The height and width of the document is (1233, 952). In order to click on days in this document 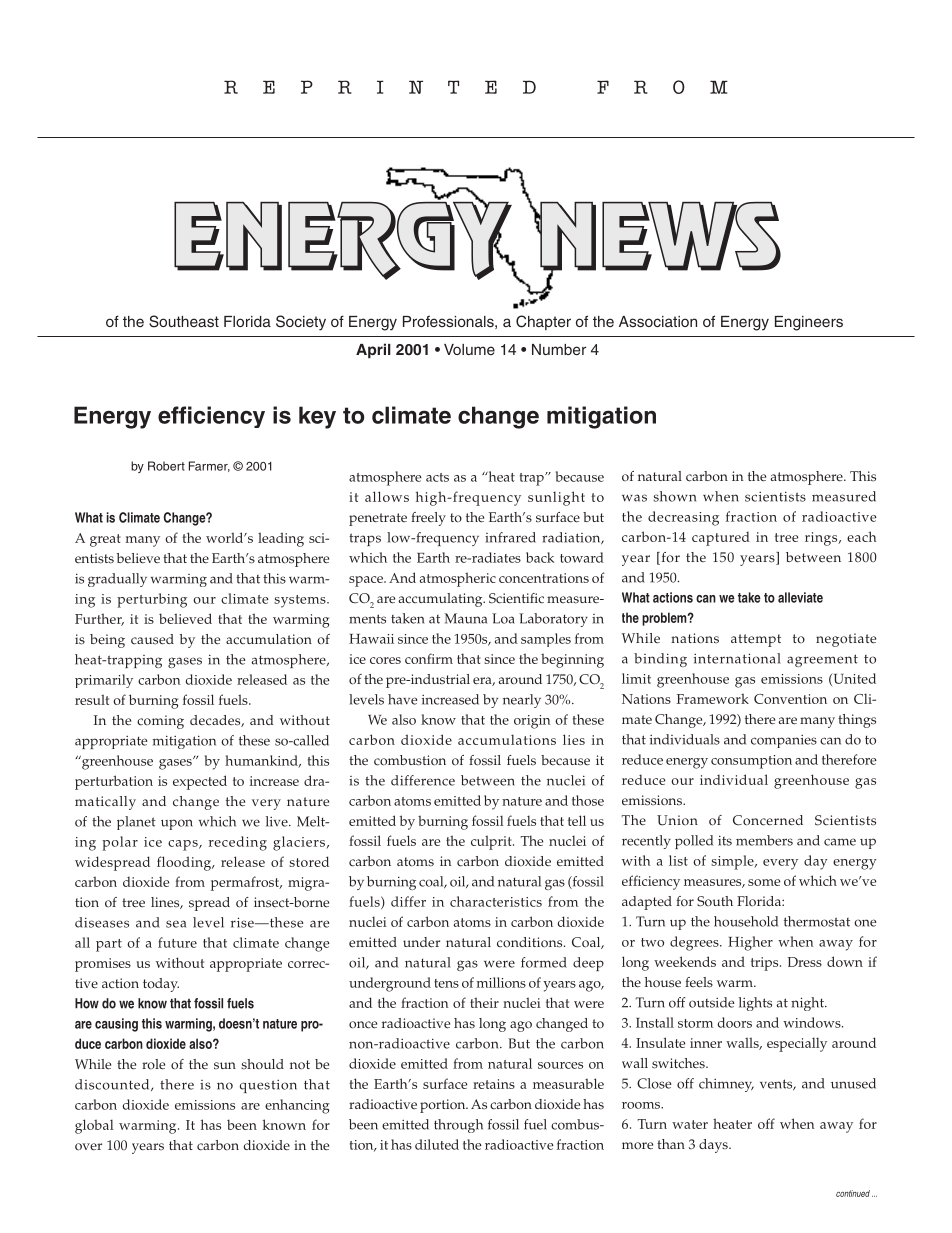, I will do `click(714, 1146)`.
